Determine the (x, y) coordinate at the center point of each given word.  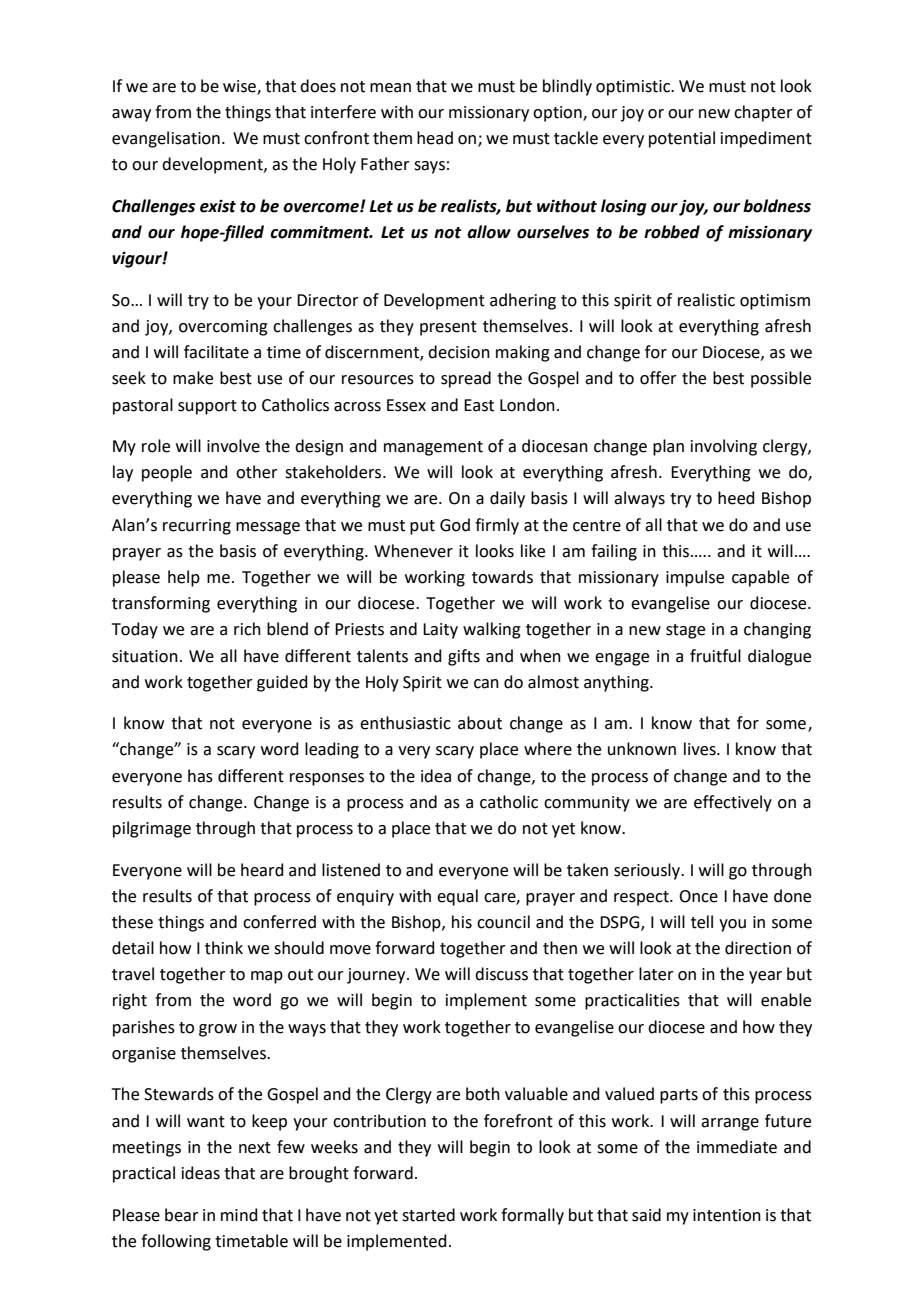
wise (240, 87)
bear (182, 1215)
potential (682, 139)
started (428, 1215)
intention (727, 1215)
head (435, 138)
